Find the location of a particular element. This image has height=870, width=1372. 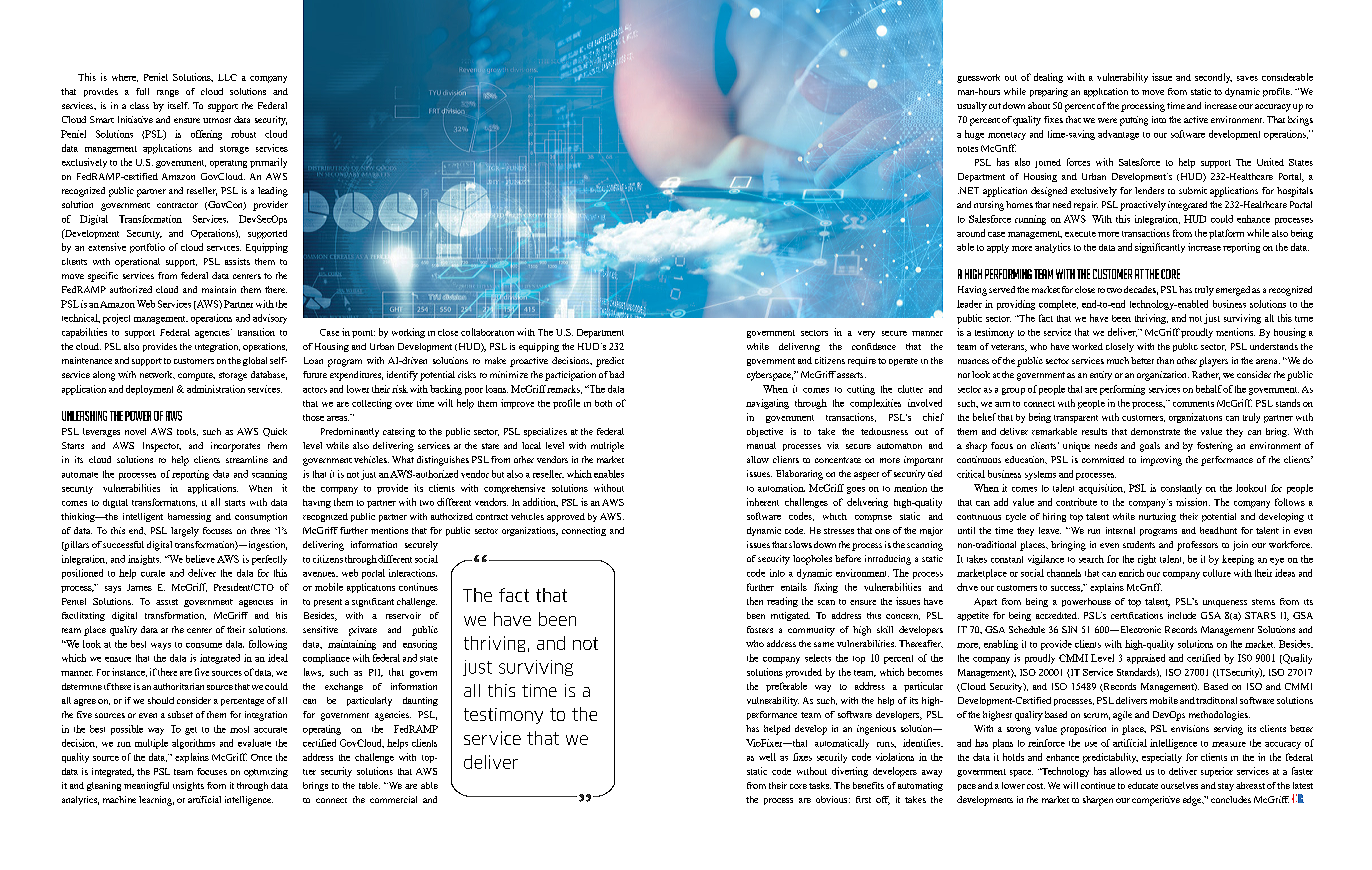

optimizing is located at coordinates (266, 772).
